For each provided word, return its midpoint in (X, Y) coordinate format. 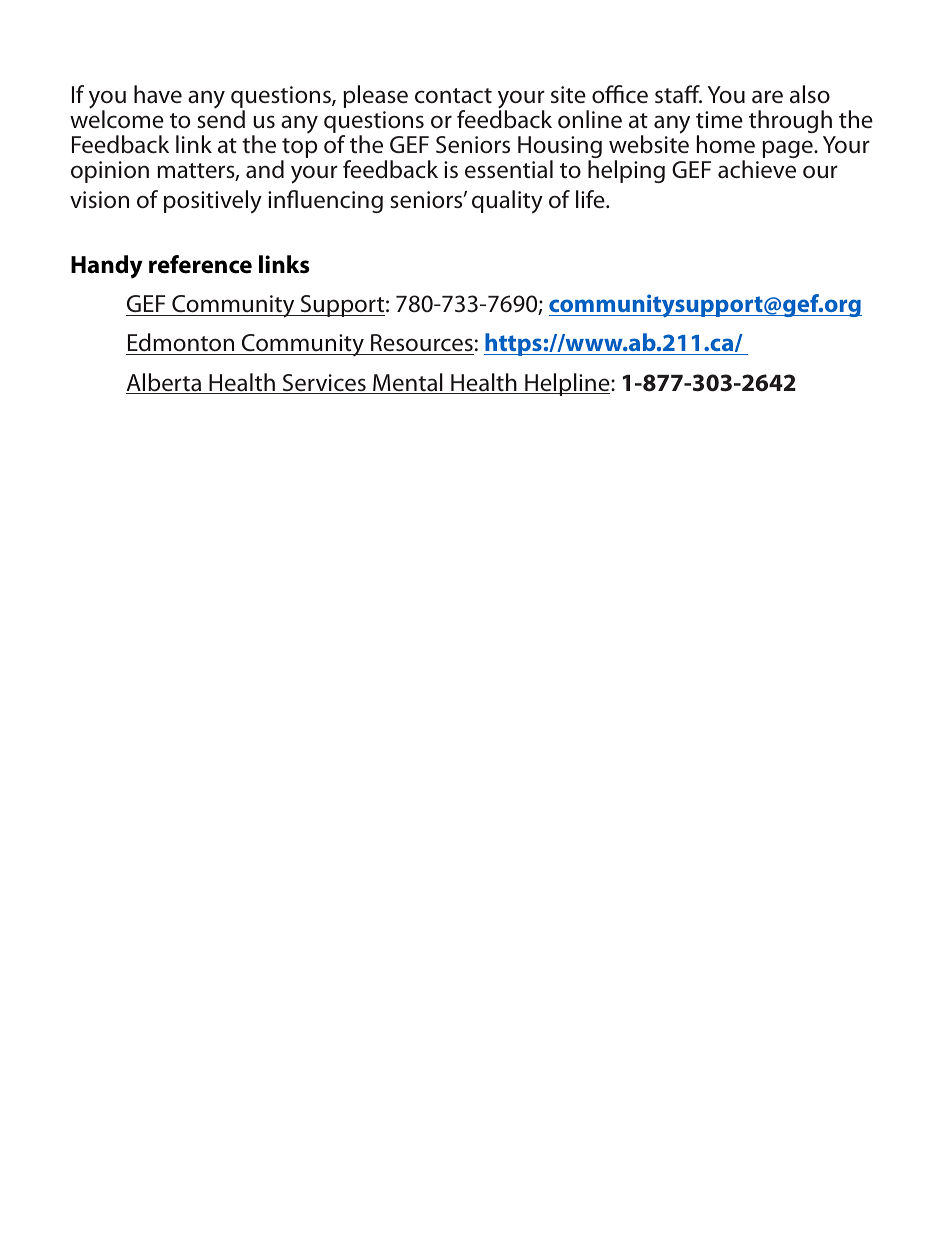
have (158, 94)
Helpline (567, 384)
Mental (408, 383)
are (767, 97)
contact (453, 96)
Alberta (165, 383)
